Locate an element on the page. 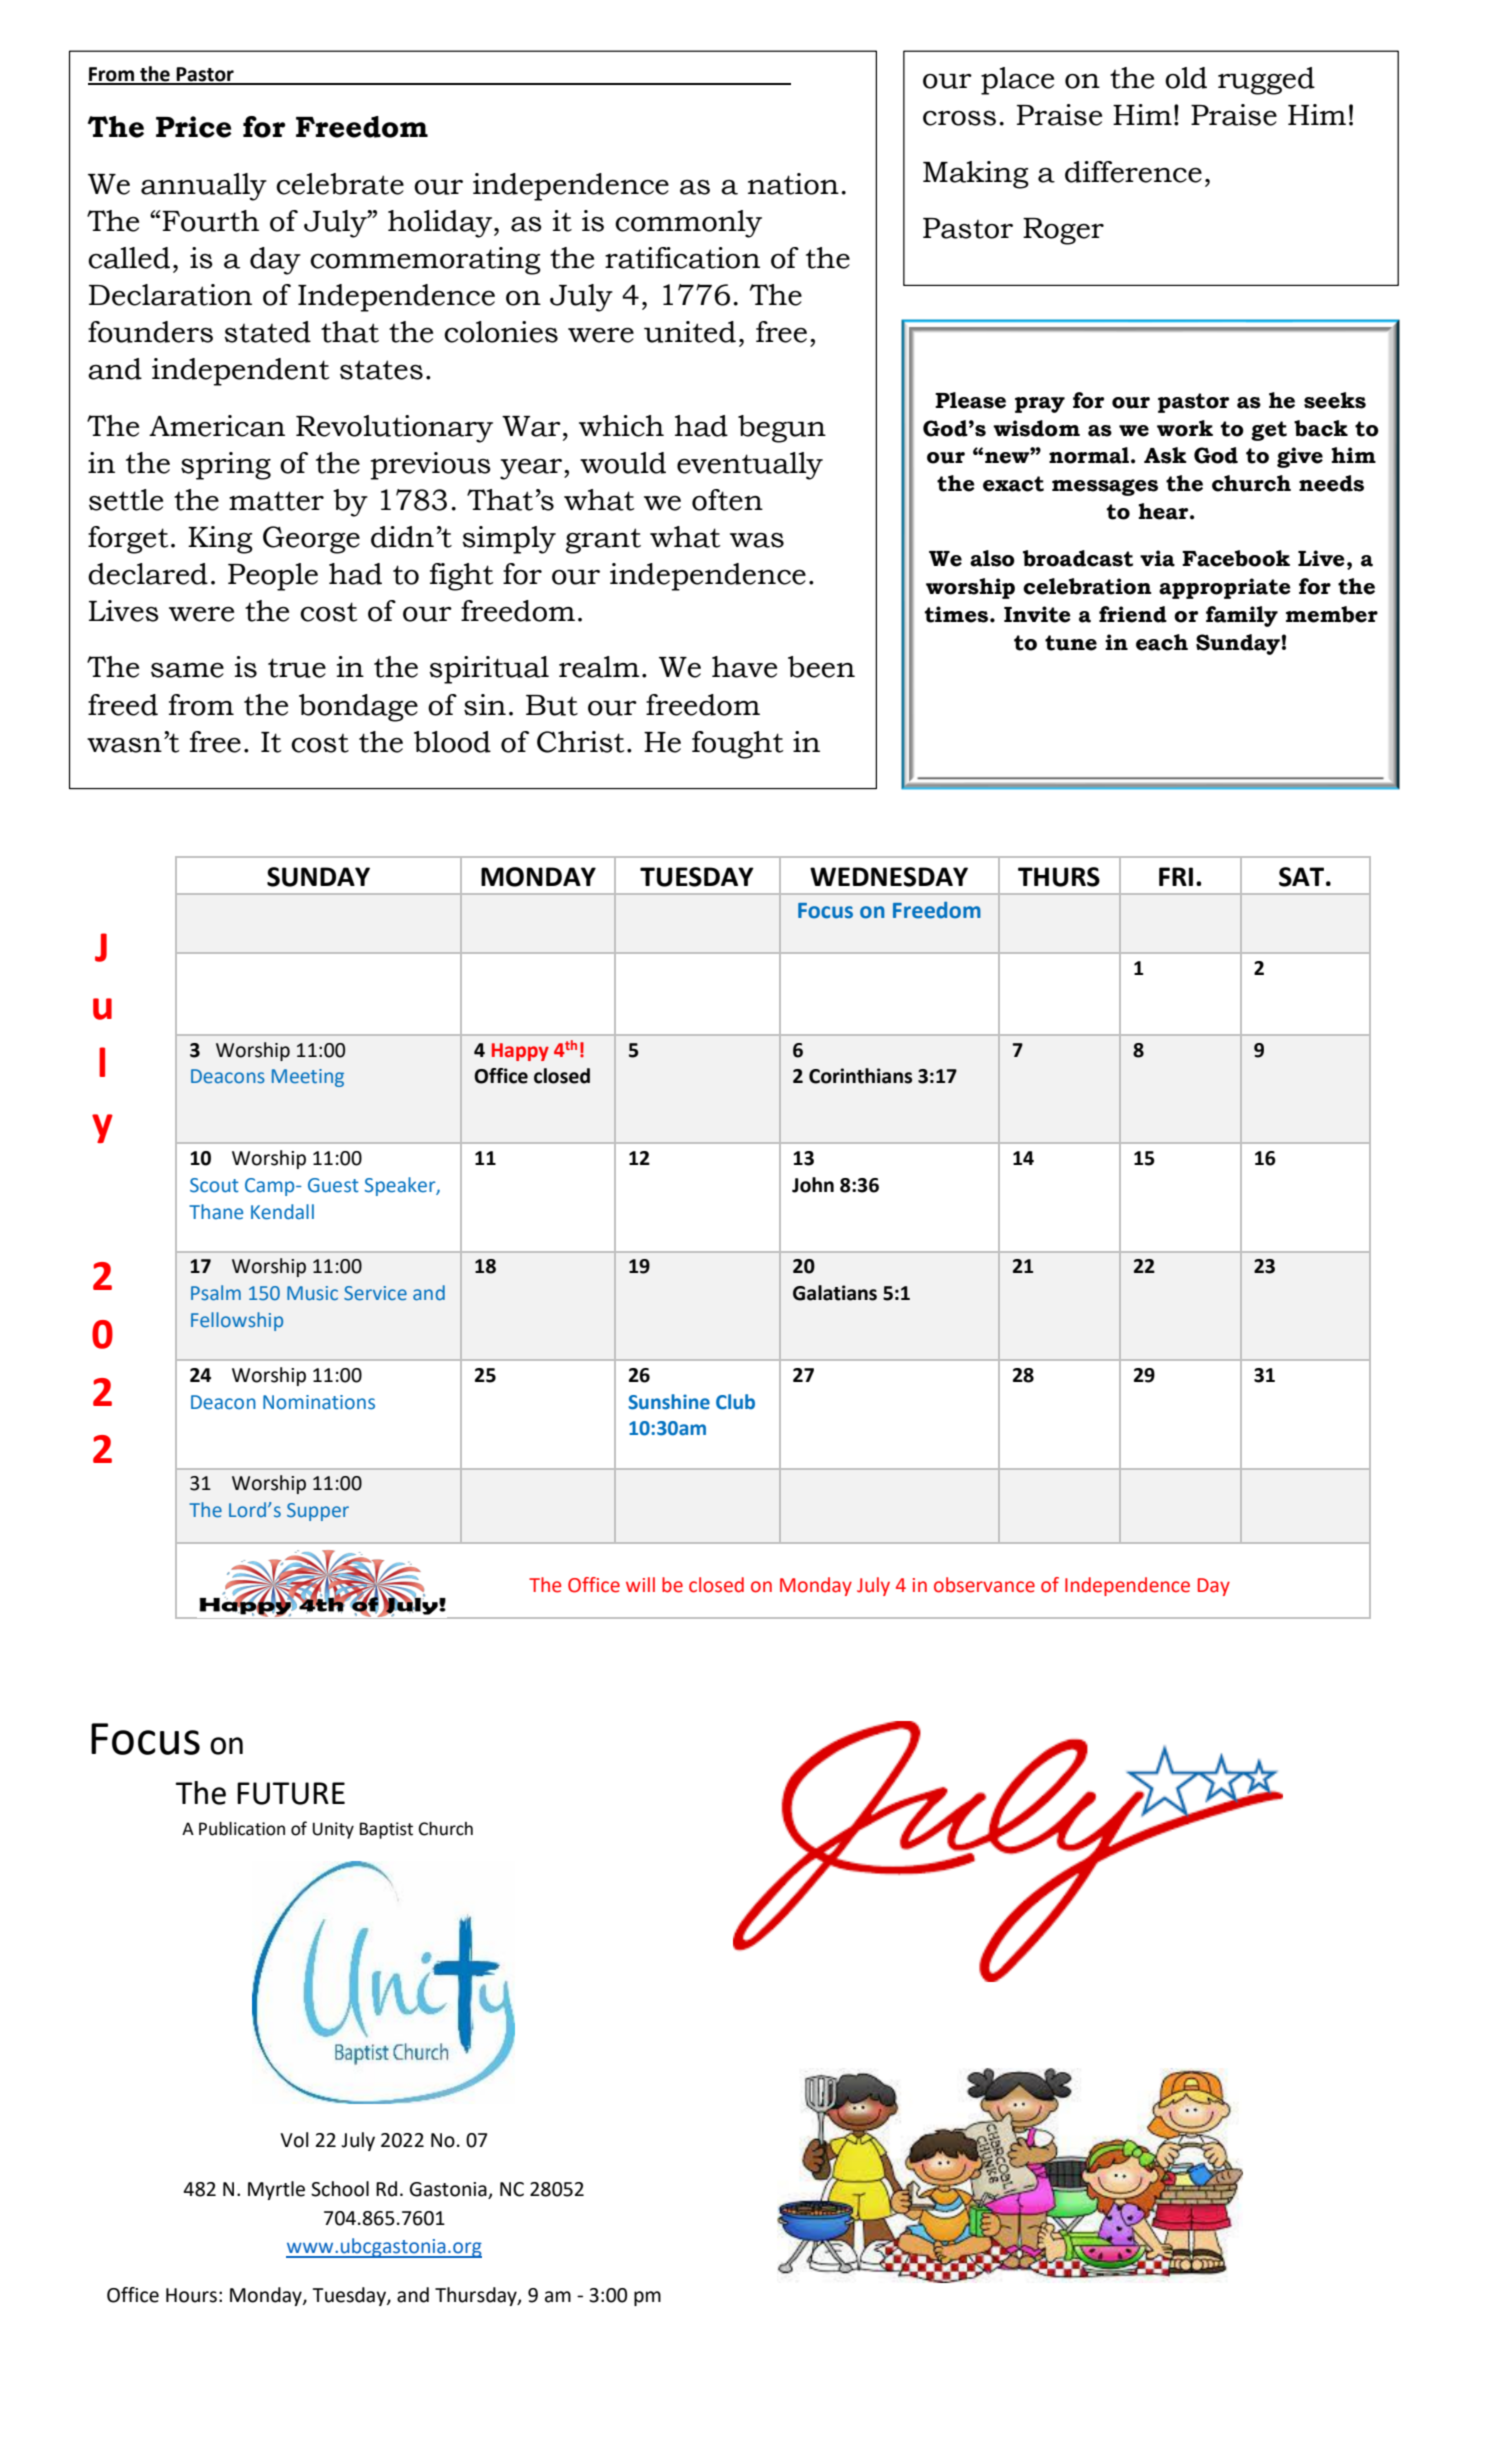 This page has height=2459, width=1493. observance is located at coordinates (984, 1585).
